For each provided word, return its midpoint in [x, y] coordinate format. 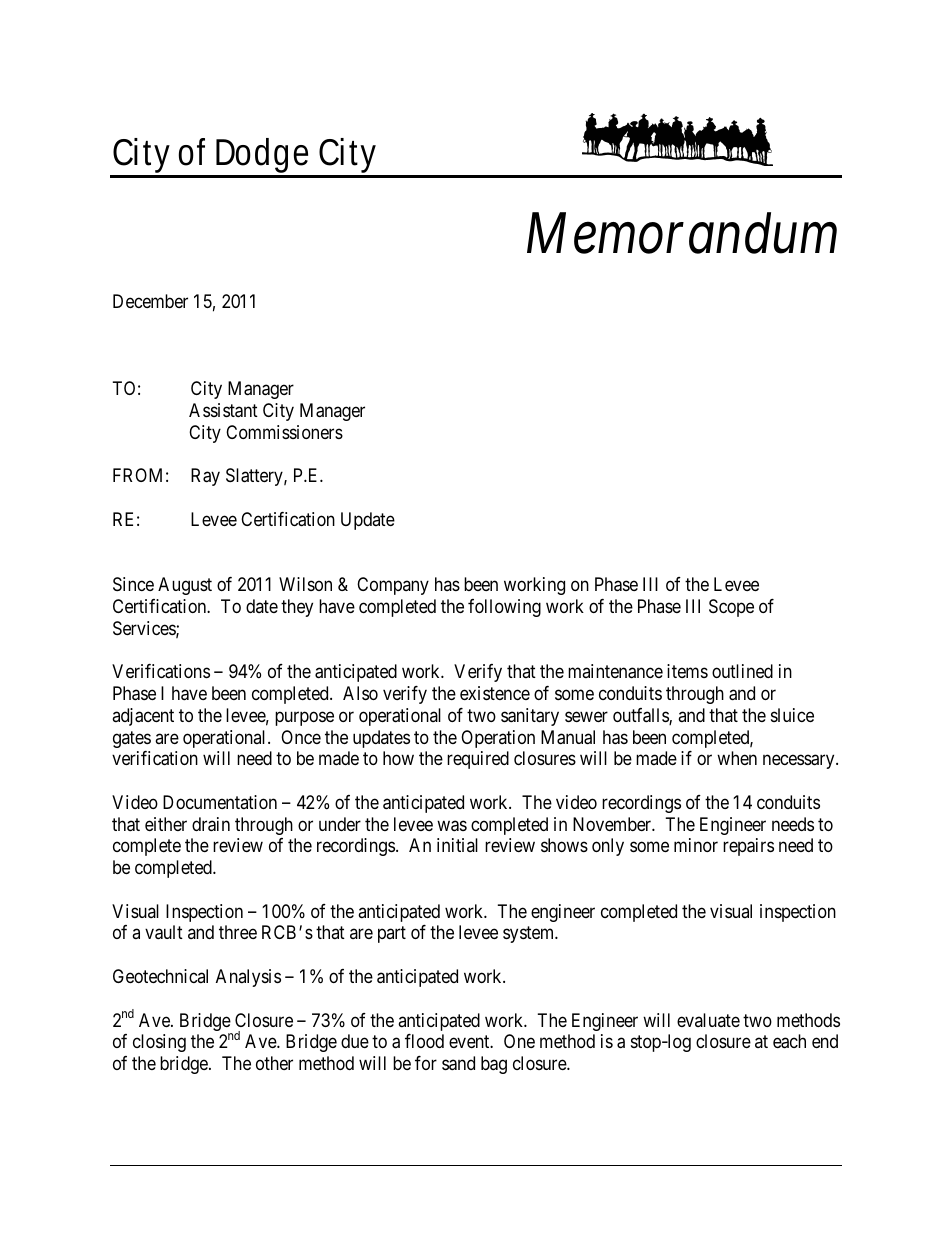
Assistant [223, 410]
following [504, 608]
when [737, 758]
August [185, 586]
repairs [748, 847]
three [238, 932]
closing [159, 1043]
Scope [731, 608]
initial [457, 845]
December [150, 301]
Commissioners [284, 432]
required [478, 760]
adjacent [143, 717]
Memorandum [682, 233]
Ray [205, 477]
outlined [742, 671]
